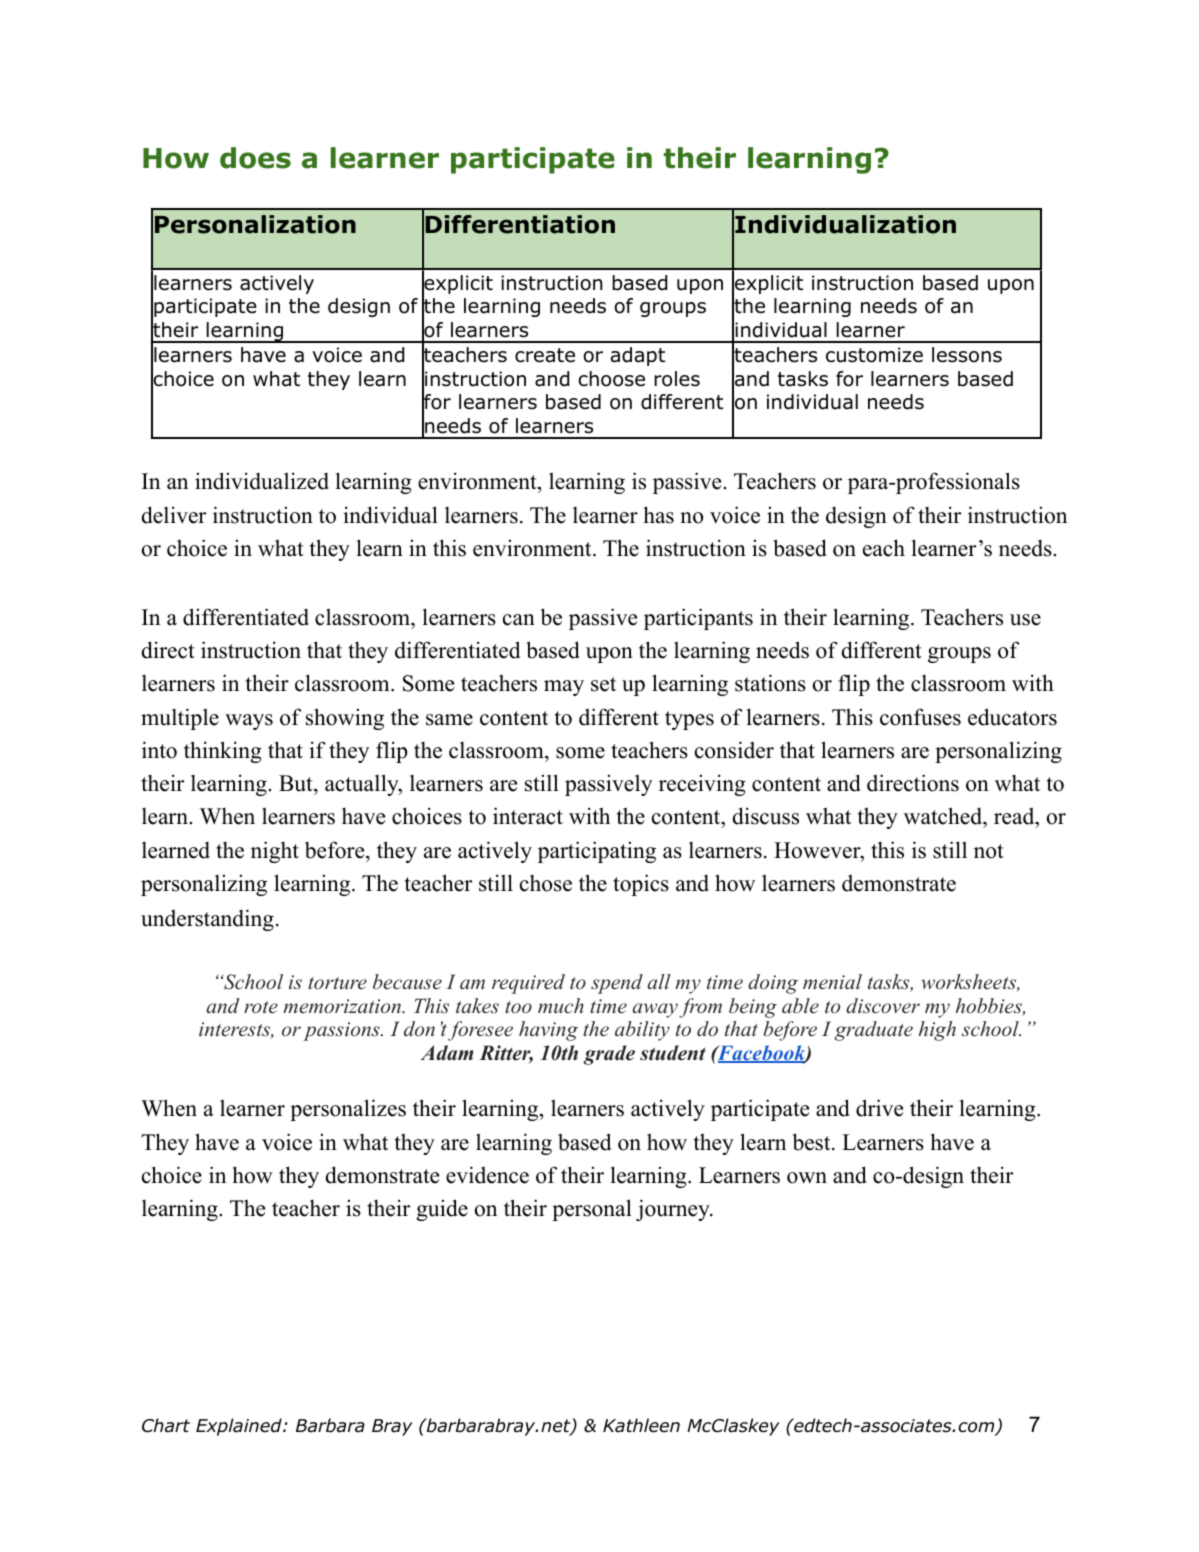  What do you see at coordinates (545, 355) in the document?
I see `create` at bounding box center [545, 355].
